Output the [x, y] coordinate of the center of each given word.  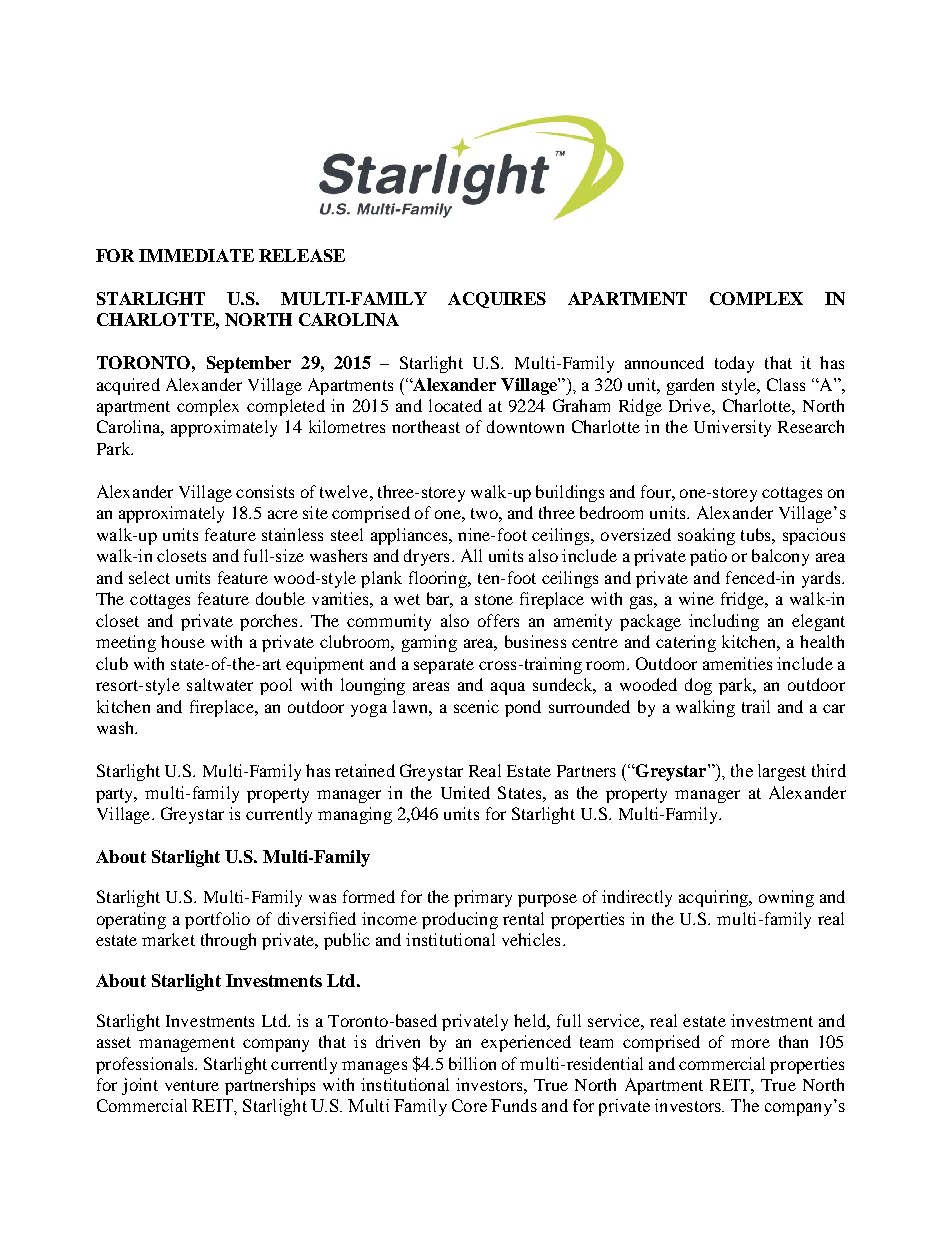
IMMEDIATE [196, 255]
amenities [737, 663]
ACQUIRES [497, 300]
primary [483, 898]
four [657, 491]
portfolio [217, 920]
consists [265, 491]
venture [192, 1085]
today [734, 364]
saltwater [220, 684]
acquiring [715, 898]
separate [444, 666]
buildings [570, 493]
